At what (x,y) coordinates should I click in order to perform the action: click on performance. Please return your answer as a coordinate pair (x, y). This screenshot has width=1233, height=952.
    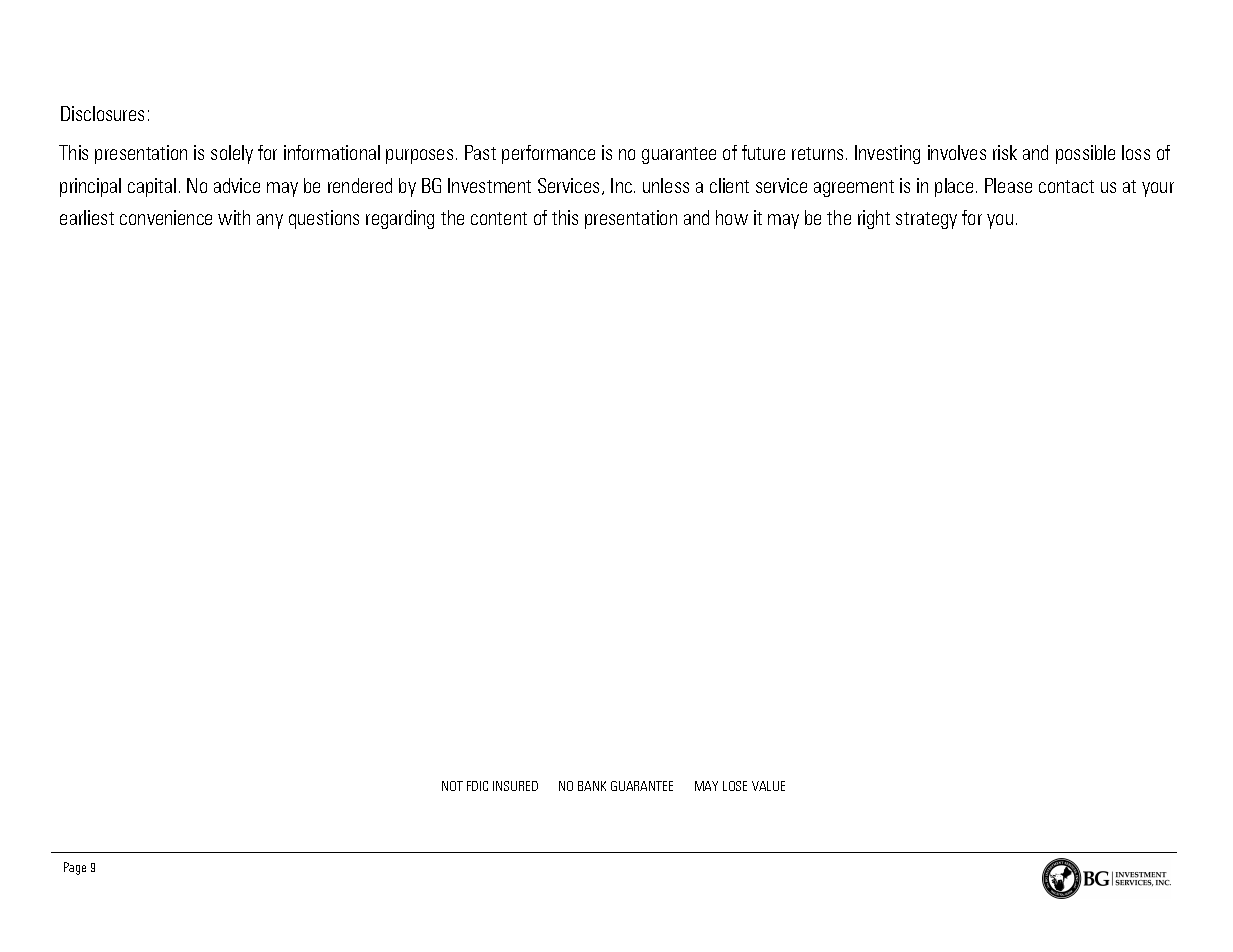
    Looking at the image, I should click on (548, 154).
